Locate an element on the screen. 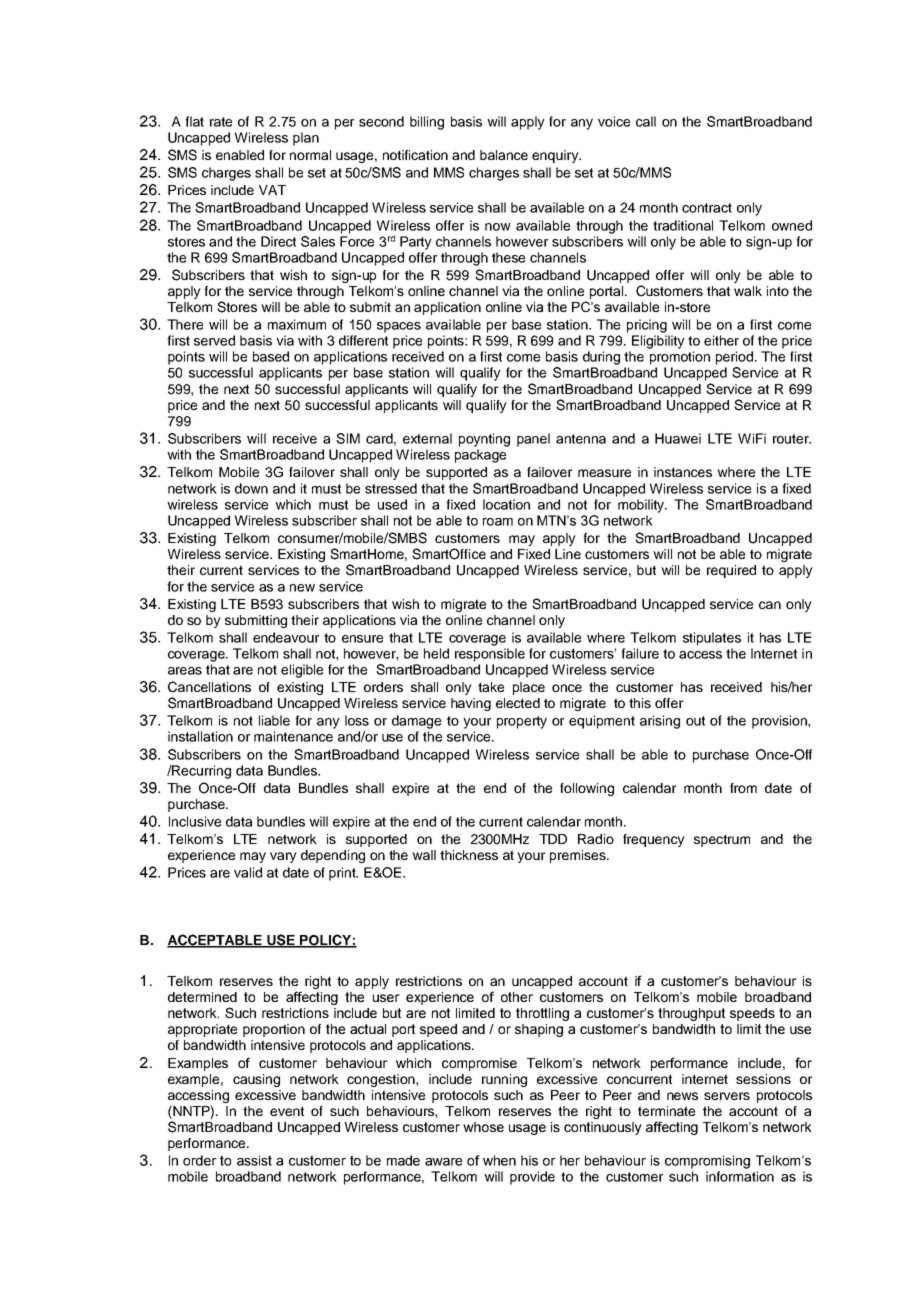 The image size is (924, 1308). when is located at coordinates (499, 1160).
